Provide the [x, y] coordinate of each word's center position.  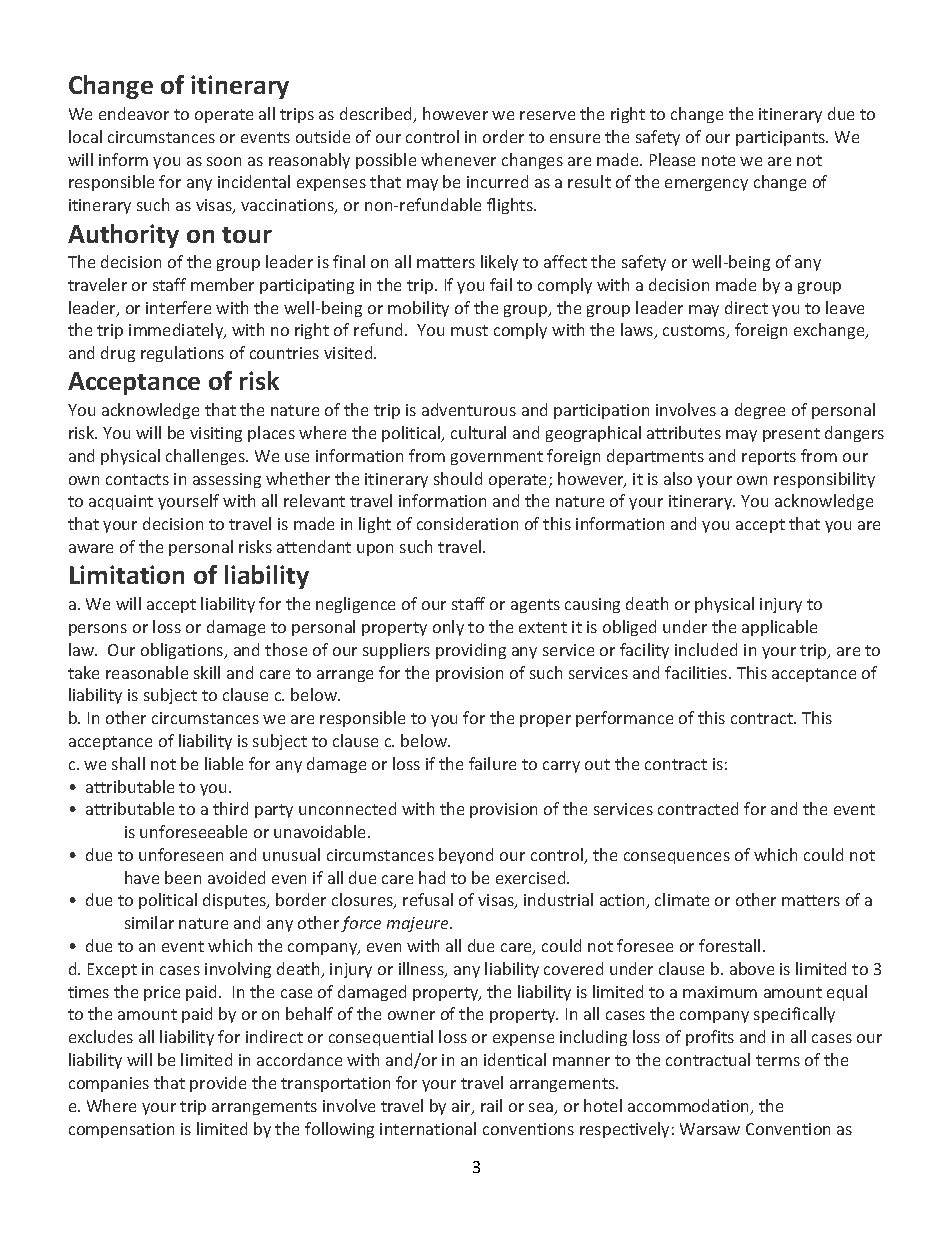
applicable [779, 628]
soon [224, 161]
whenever [458, 159]
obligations [183, 651]
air [462, 1107]
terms [778, 1060]
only [448, 628]
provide [218, 1084]
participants [781, 138]
